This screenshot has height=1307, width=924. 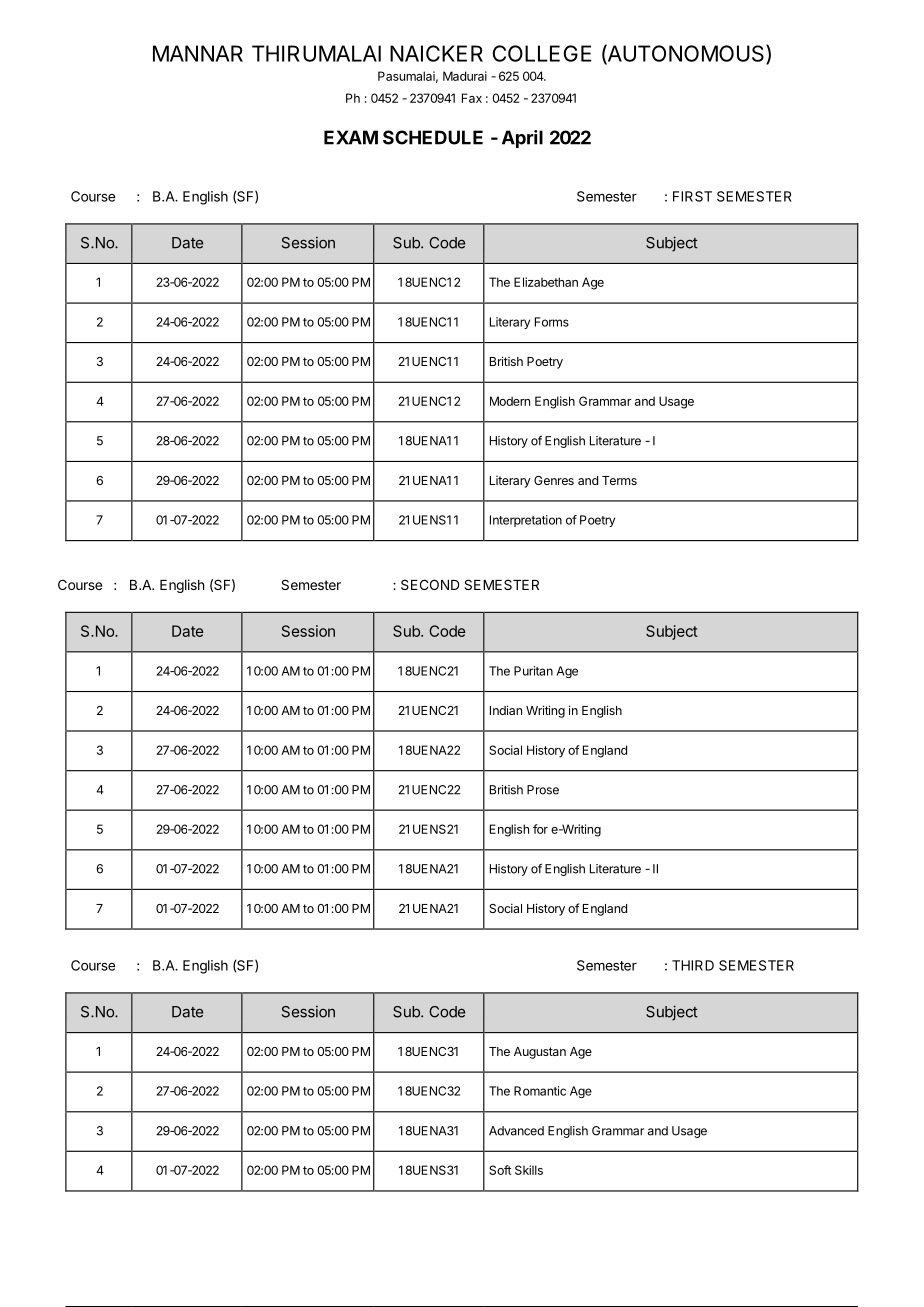 What do you see at coordinates (619, 480) in the screenshot?
I see `Terms` at bounding box center [619, 480].
